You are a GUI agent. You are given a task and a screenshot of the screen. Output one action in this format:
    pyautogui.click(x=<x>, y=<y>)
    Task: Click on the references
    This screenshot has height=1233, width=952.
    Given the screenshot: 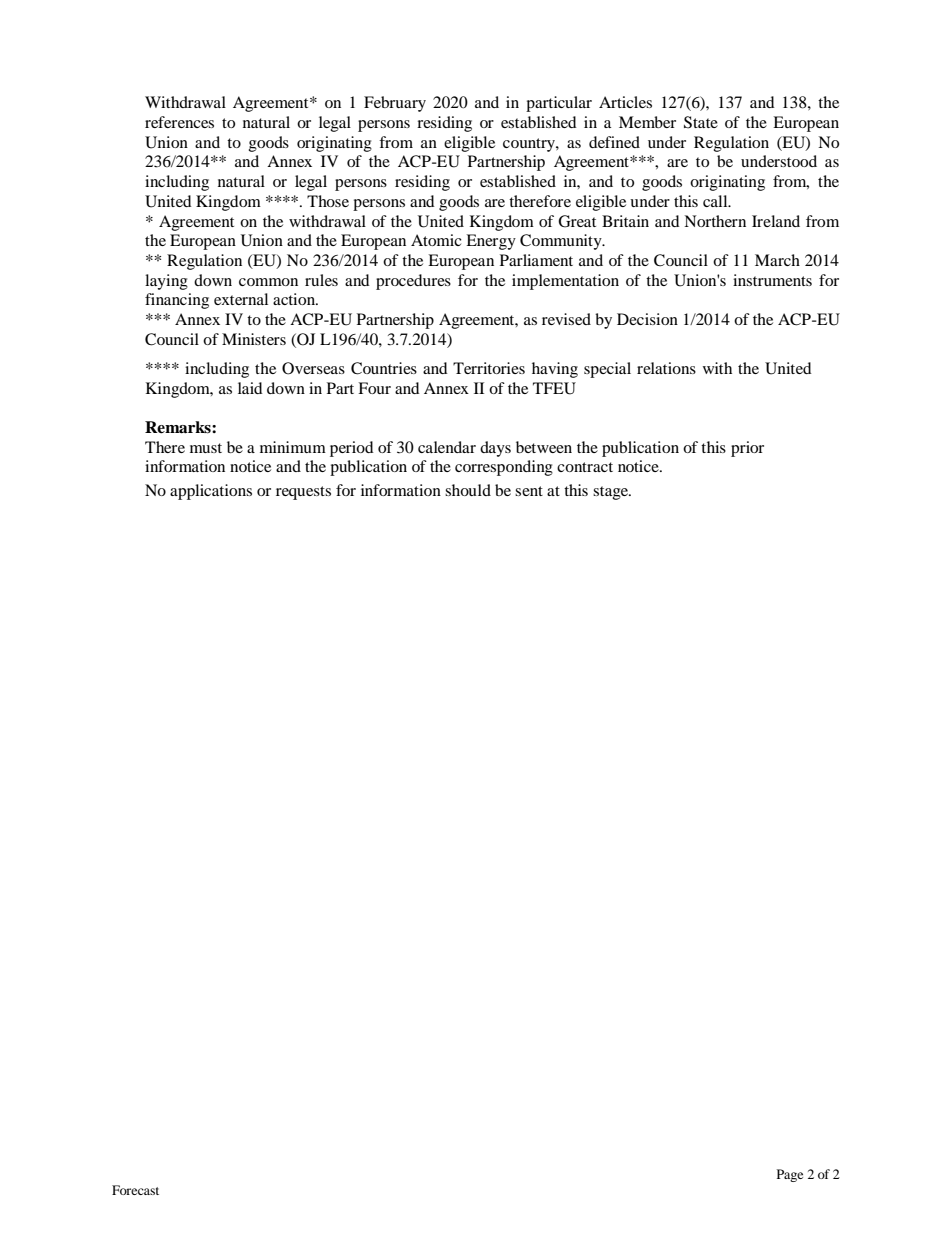 What is the action you would take?
    pyautogui.click(x=179, y=122)
